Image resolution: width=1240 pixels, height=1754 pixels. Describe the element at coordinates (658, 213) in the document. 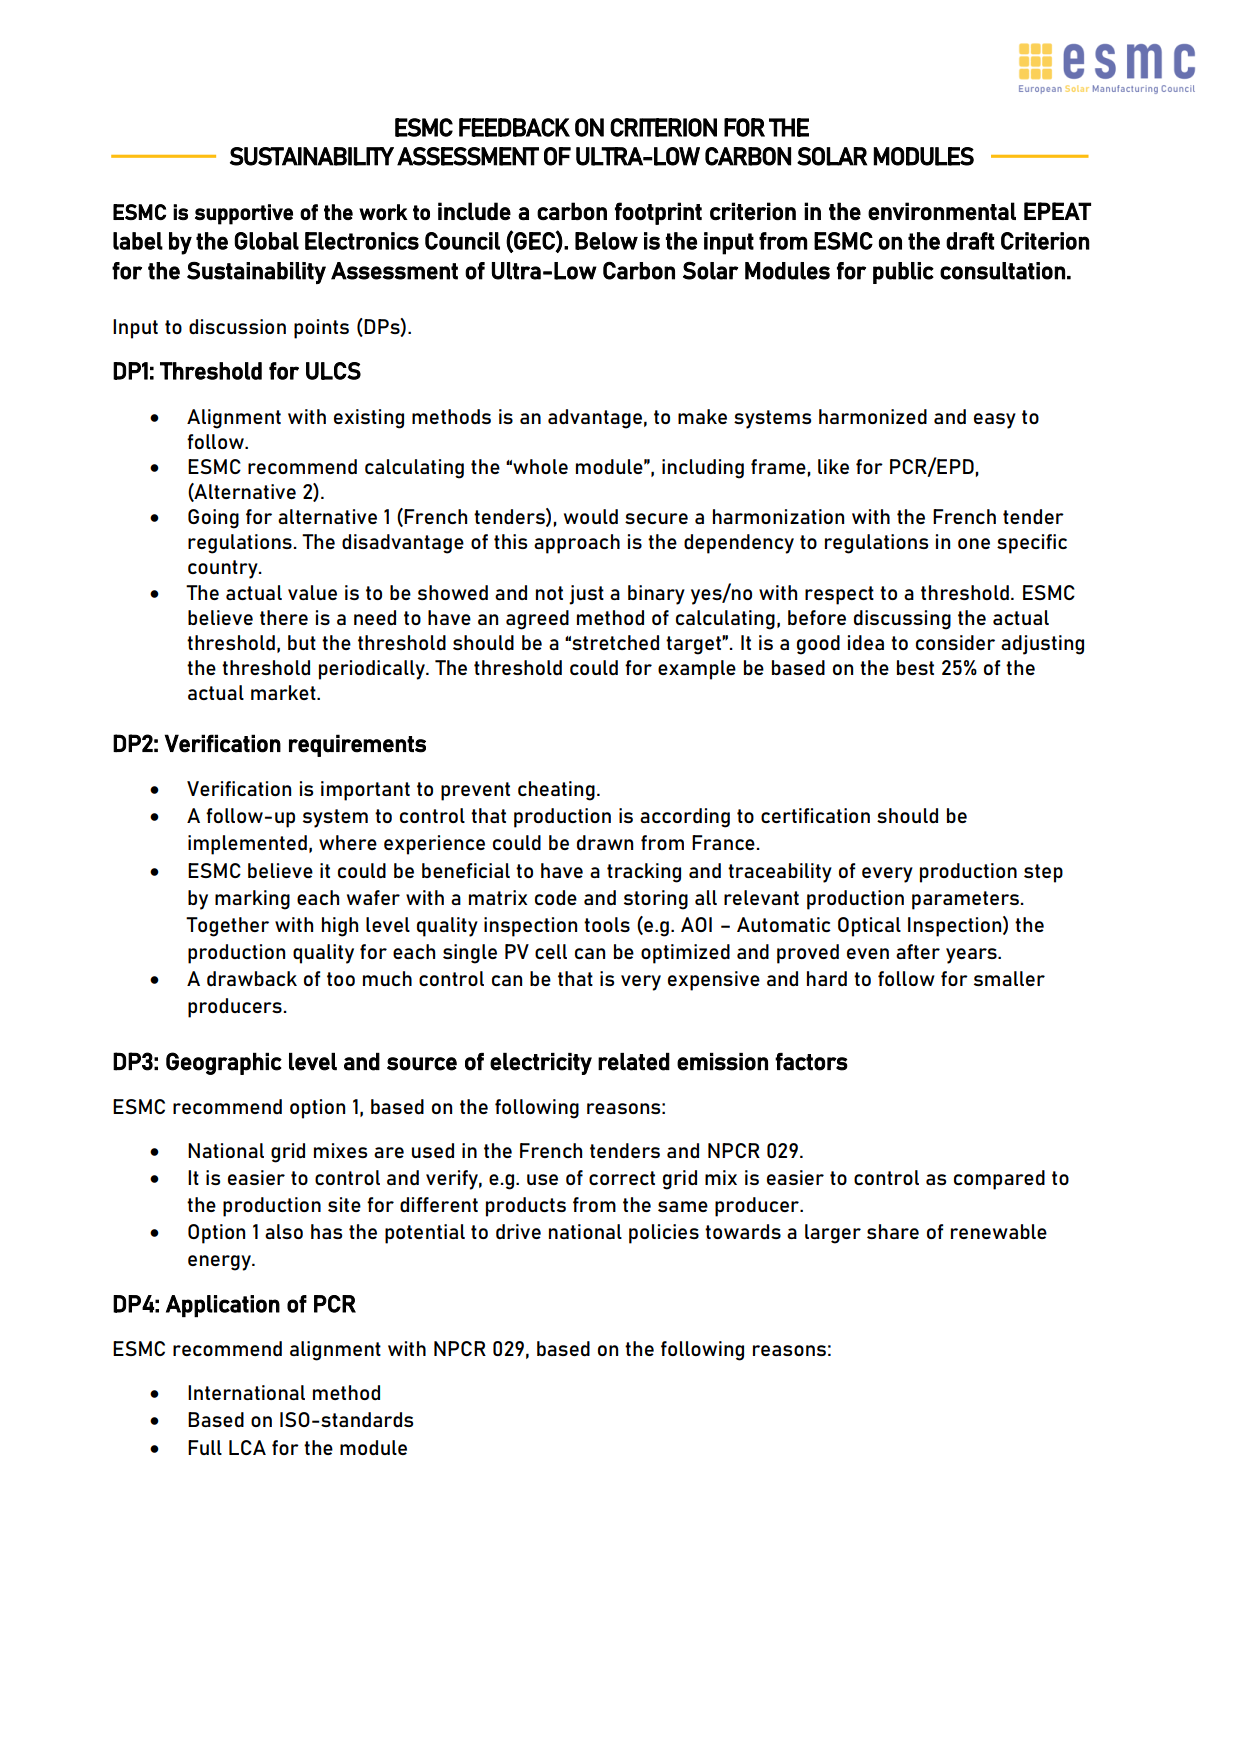

I see `footprint` at that location.
